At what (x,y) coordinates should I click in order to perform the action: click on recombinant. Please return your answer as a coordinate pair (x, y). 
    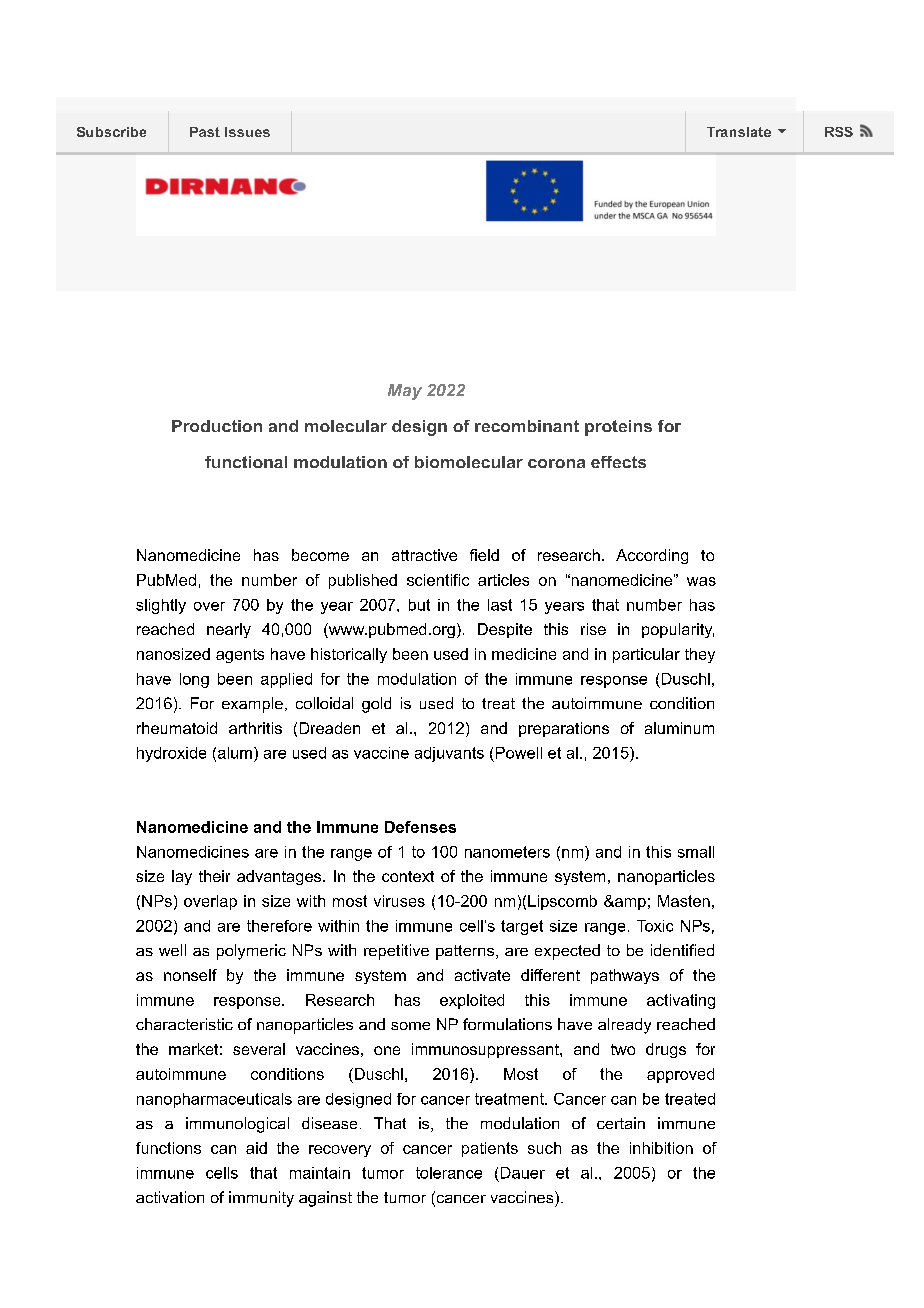
    Looking at the image, I should click on (527, 426).
